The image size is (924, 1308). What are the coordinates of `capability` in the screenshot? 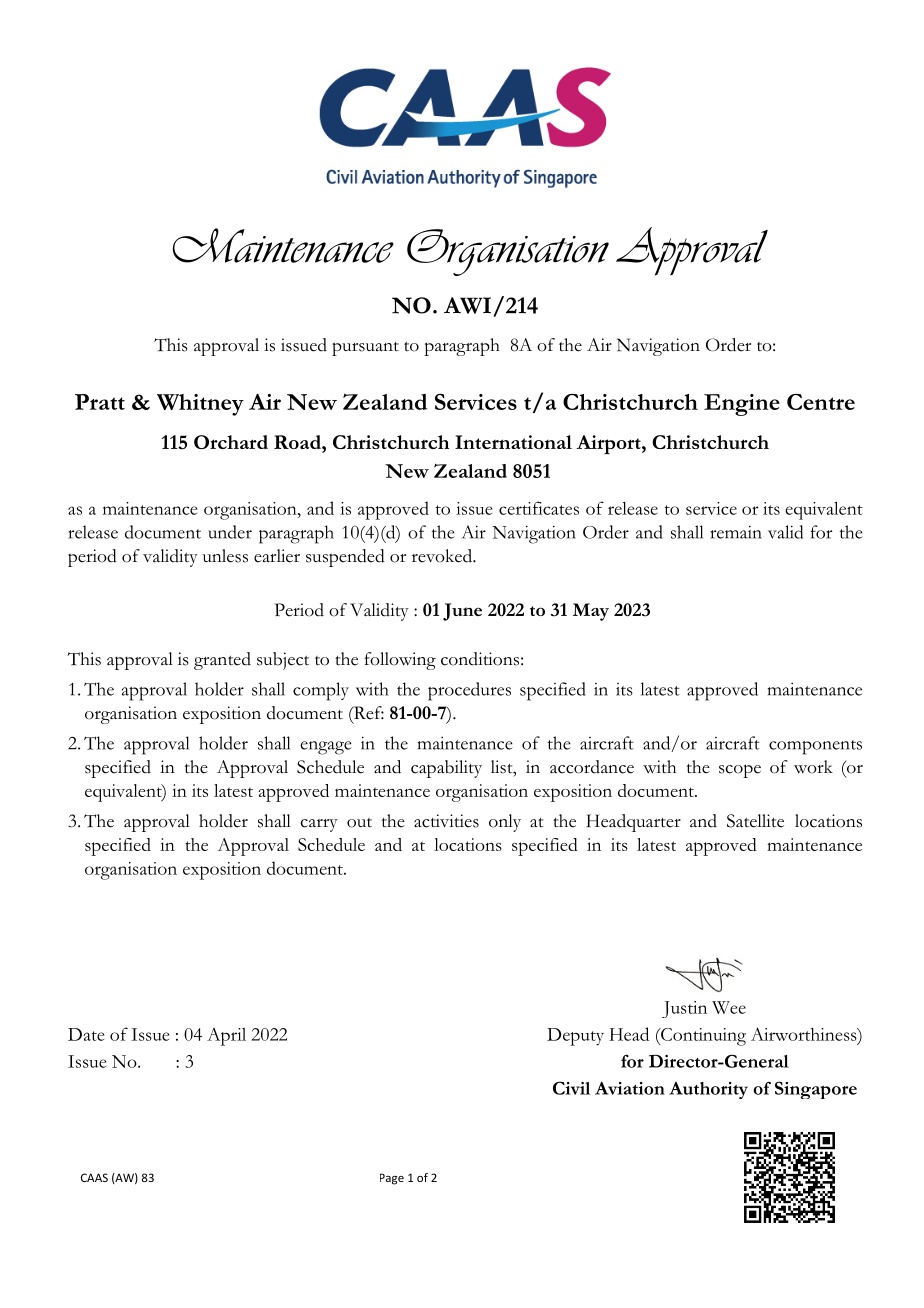 It's located at (446, 769).
